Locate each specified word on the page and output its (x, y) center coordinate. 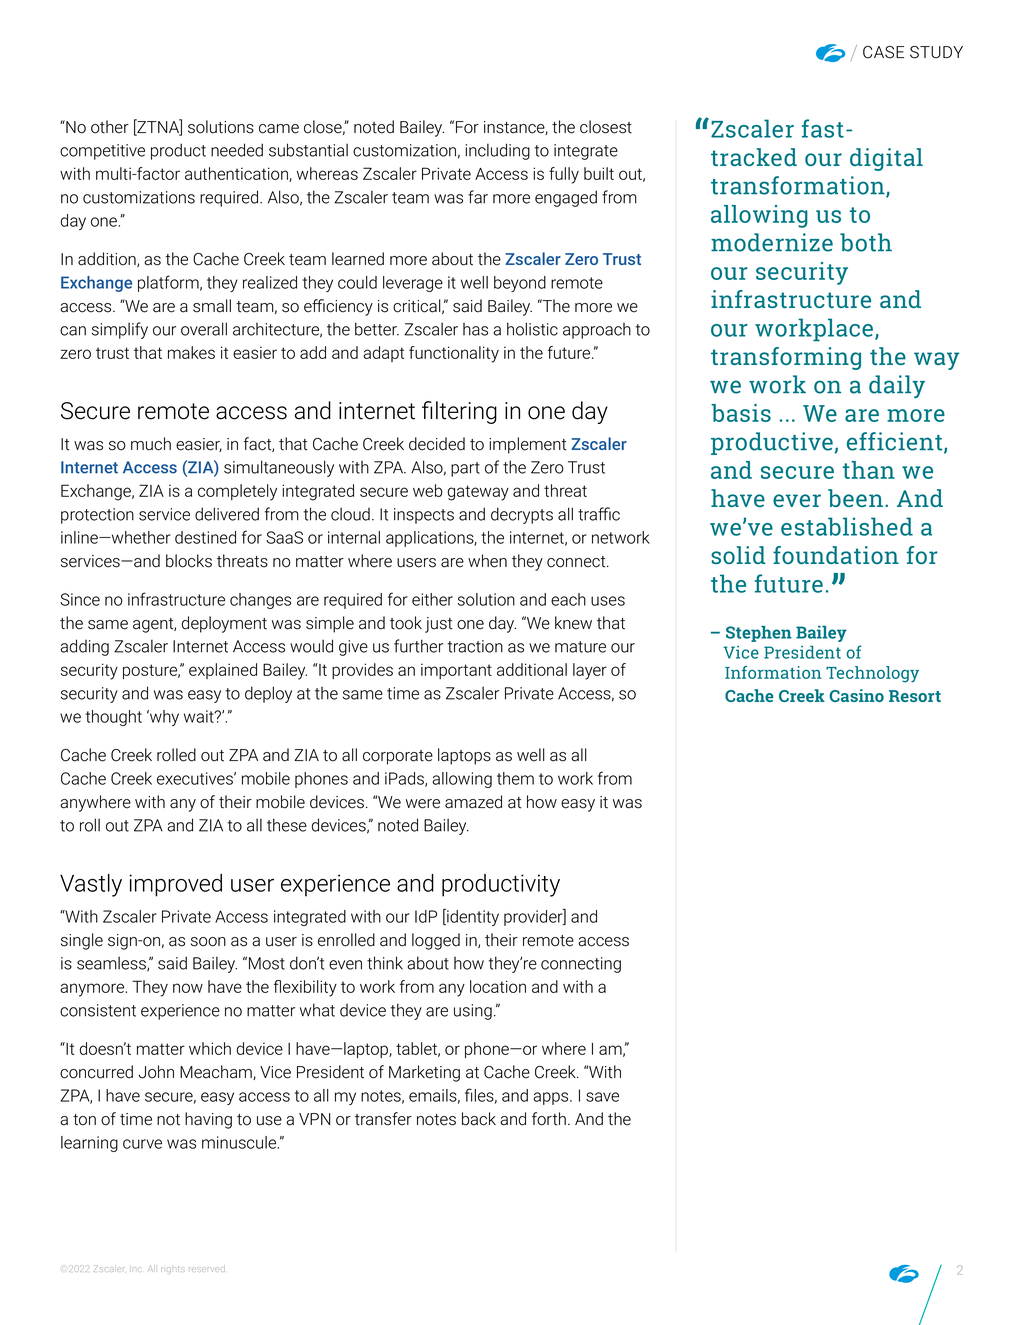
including (497, 151)
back (479, 1119)
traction (475, 646)
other (110, 127)
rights (173, 1269)
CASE (883, 52)
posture (151, 671)
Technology (872, 674)
